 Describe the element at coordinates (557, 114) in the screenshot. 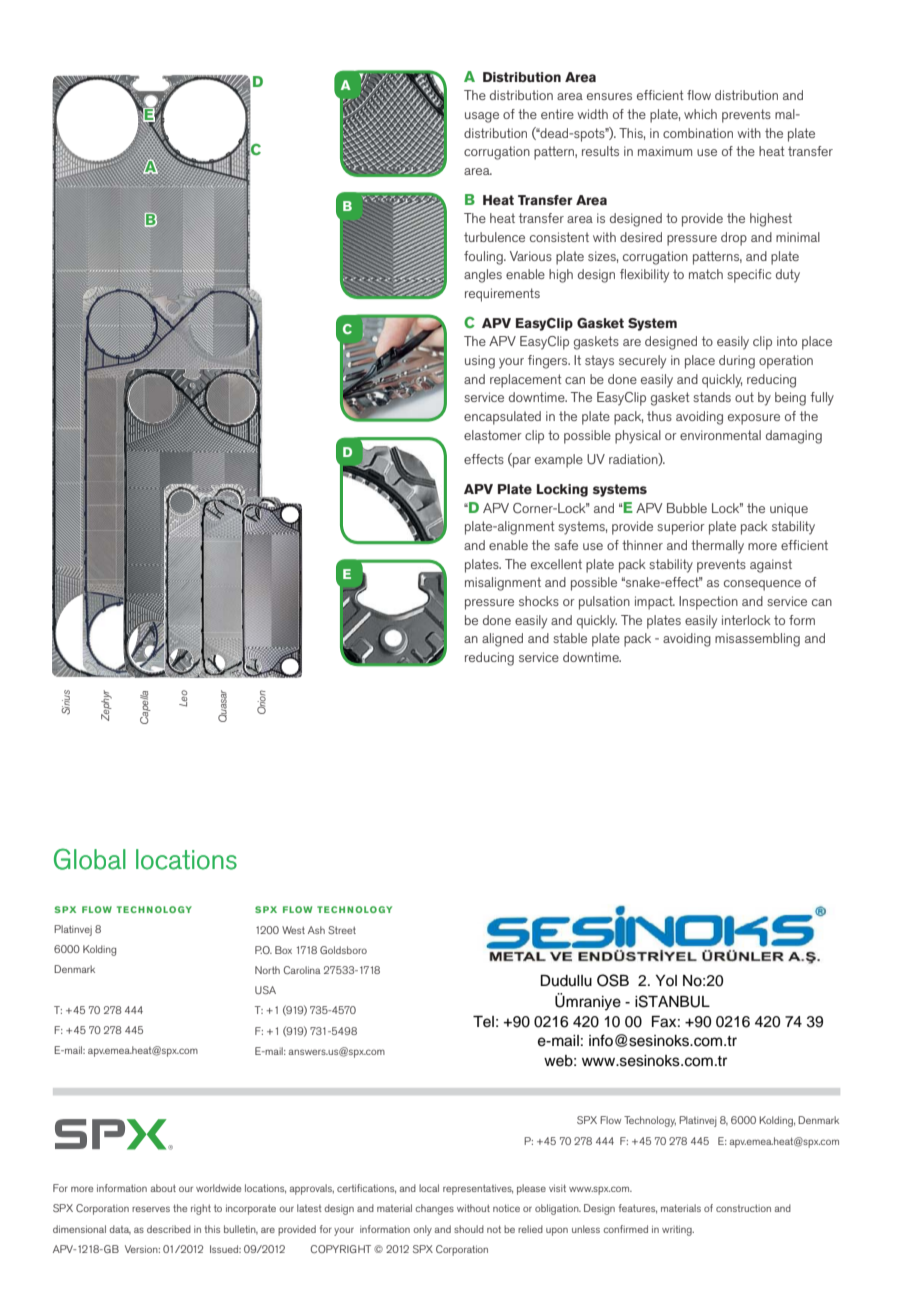

I see `entire` at that location.
